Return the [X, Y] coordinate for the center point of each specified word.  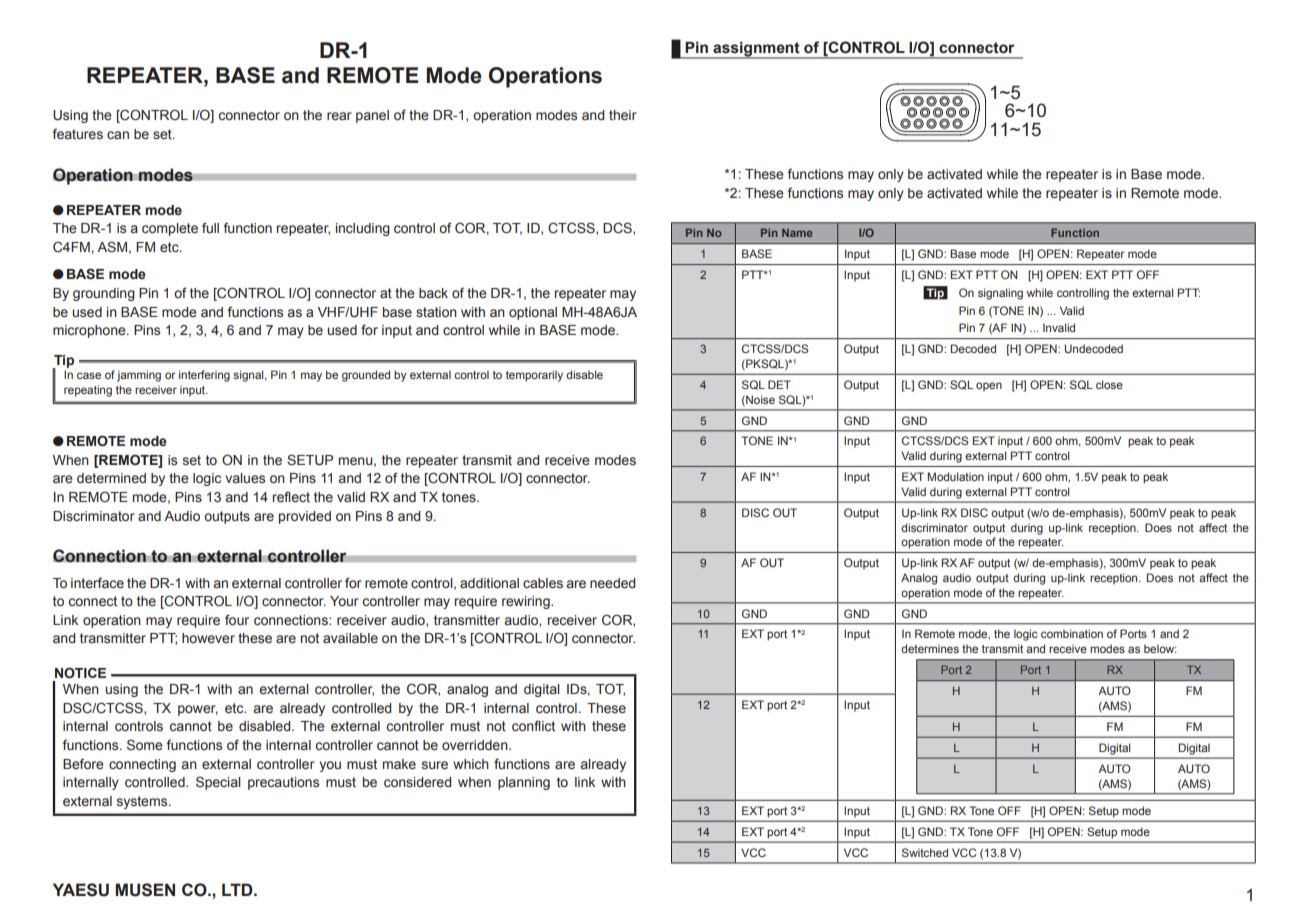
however [208, 638]
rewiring [527, 602]
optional [533, 313]
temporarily [534, 376]
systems [143, 802]
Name [797, 233]
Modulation [955, 476]
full [210, 227]
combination [1072, 633]
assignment [756, 50]
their [623, 115]
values [245, 478]
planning [524, 783]
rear [339, 116]
